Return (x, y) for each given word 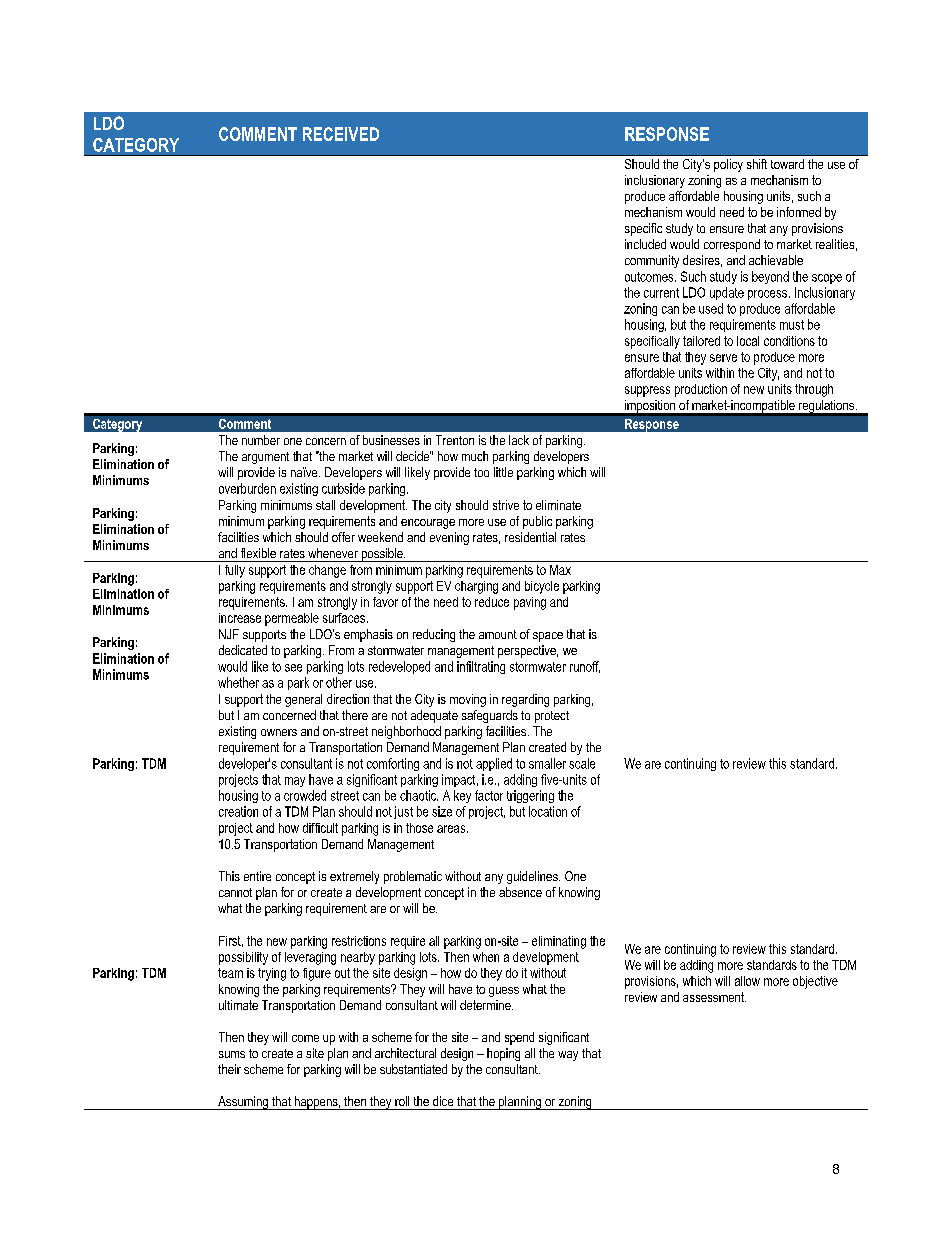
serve (723, 358)
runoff (585, 667)
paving (530, 603)
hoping (503, 1054)
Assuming (243, 1103)
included (645, 244)
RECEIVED (341, 134)
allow (747, 981)
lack (519, 440)
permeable (292, 619)
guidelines (533, 877)
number (261, 440)
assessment (714, 997)
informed (799, 212)
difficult (320, 828)
